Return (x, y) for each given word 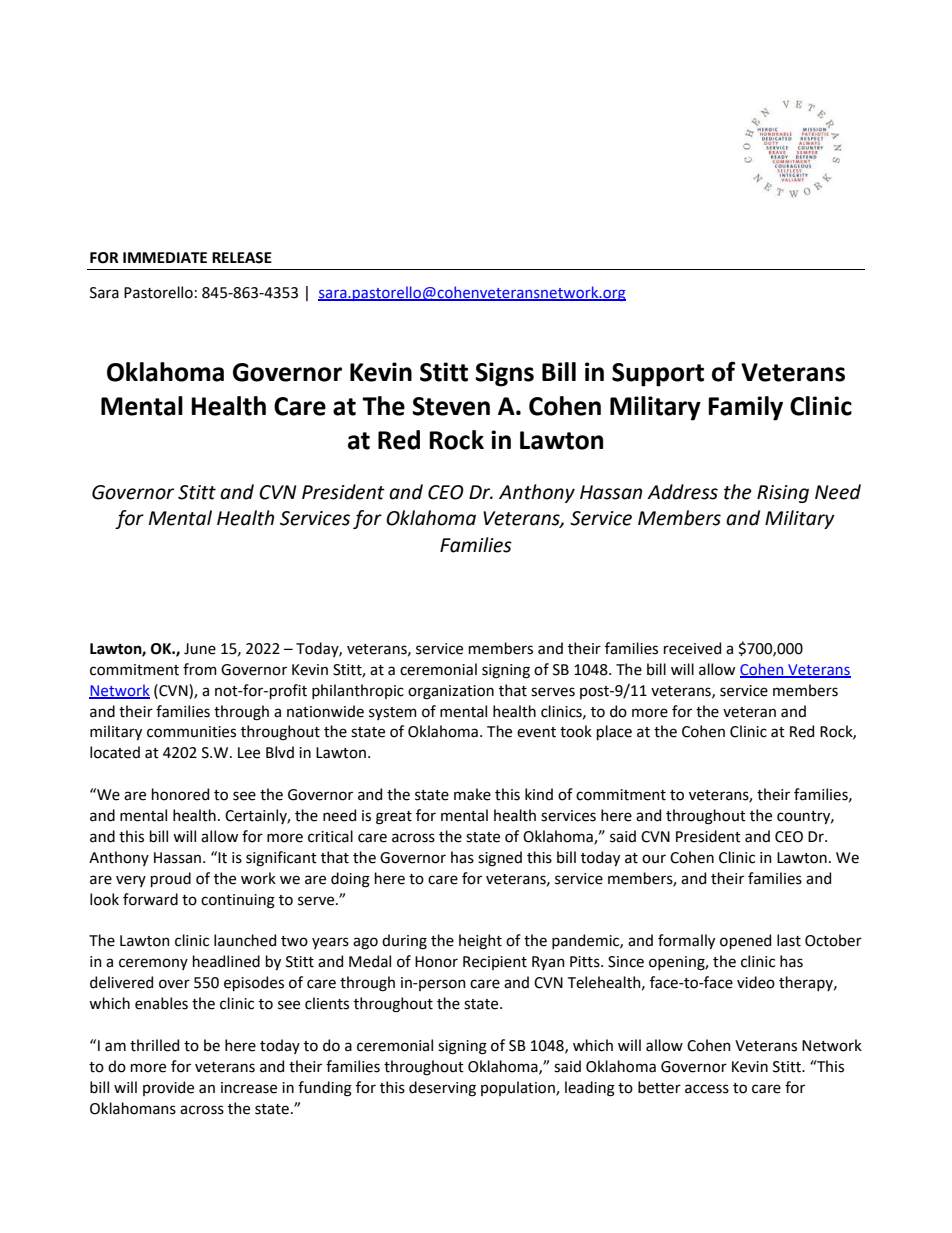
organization (451, 692)
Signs (504, 374)
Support (658, 375)
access (707, 1089)
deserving (442, 1089)
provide (168, 1088)
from (200, 669)
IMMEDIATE (165, 257)
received (692, 648)
